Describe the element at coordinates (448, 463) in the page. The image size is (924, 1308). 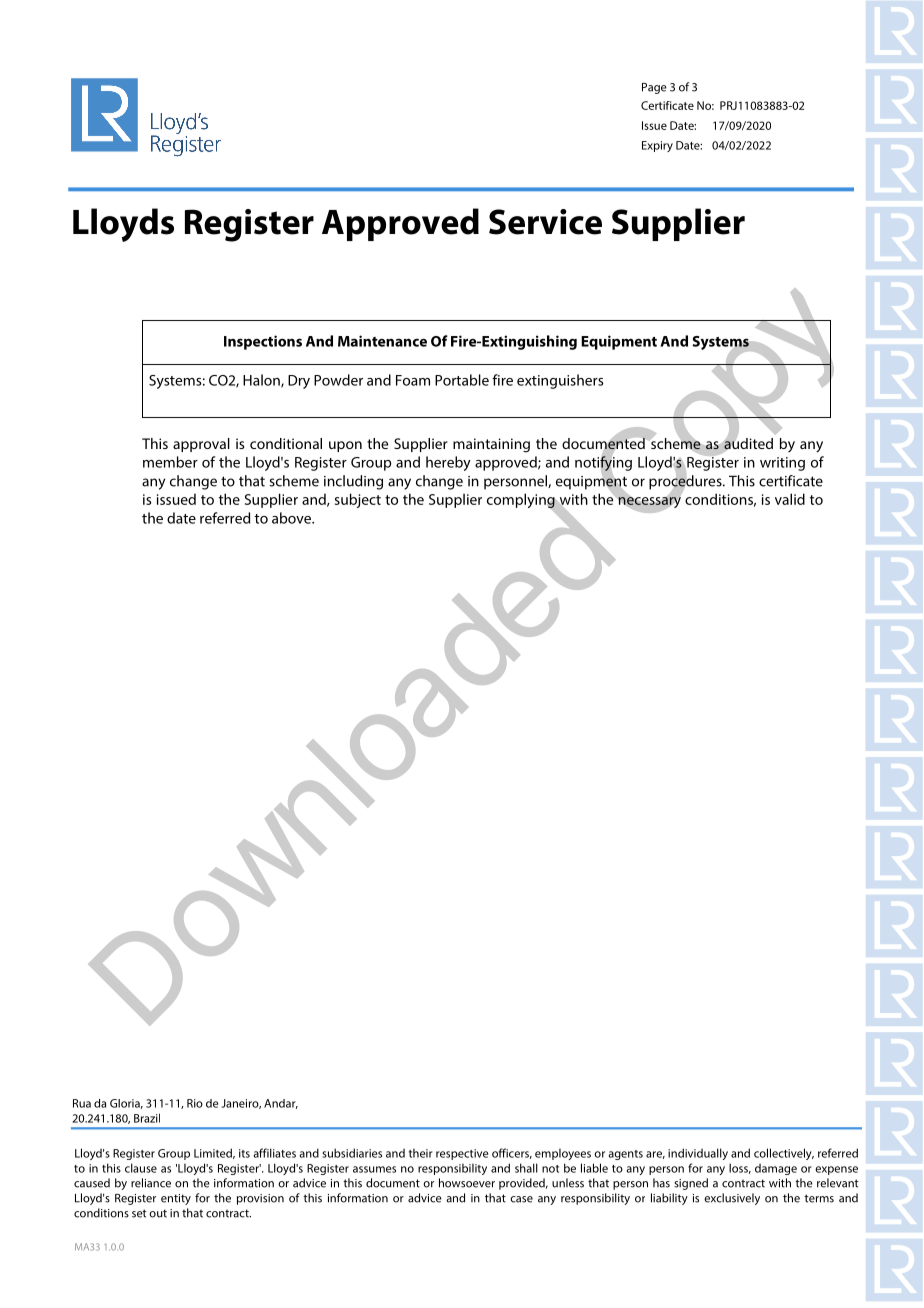
I see `hereby` at that location.
